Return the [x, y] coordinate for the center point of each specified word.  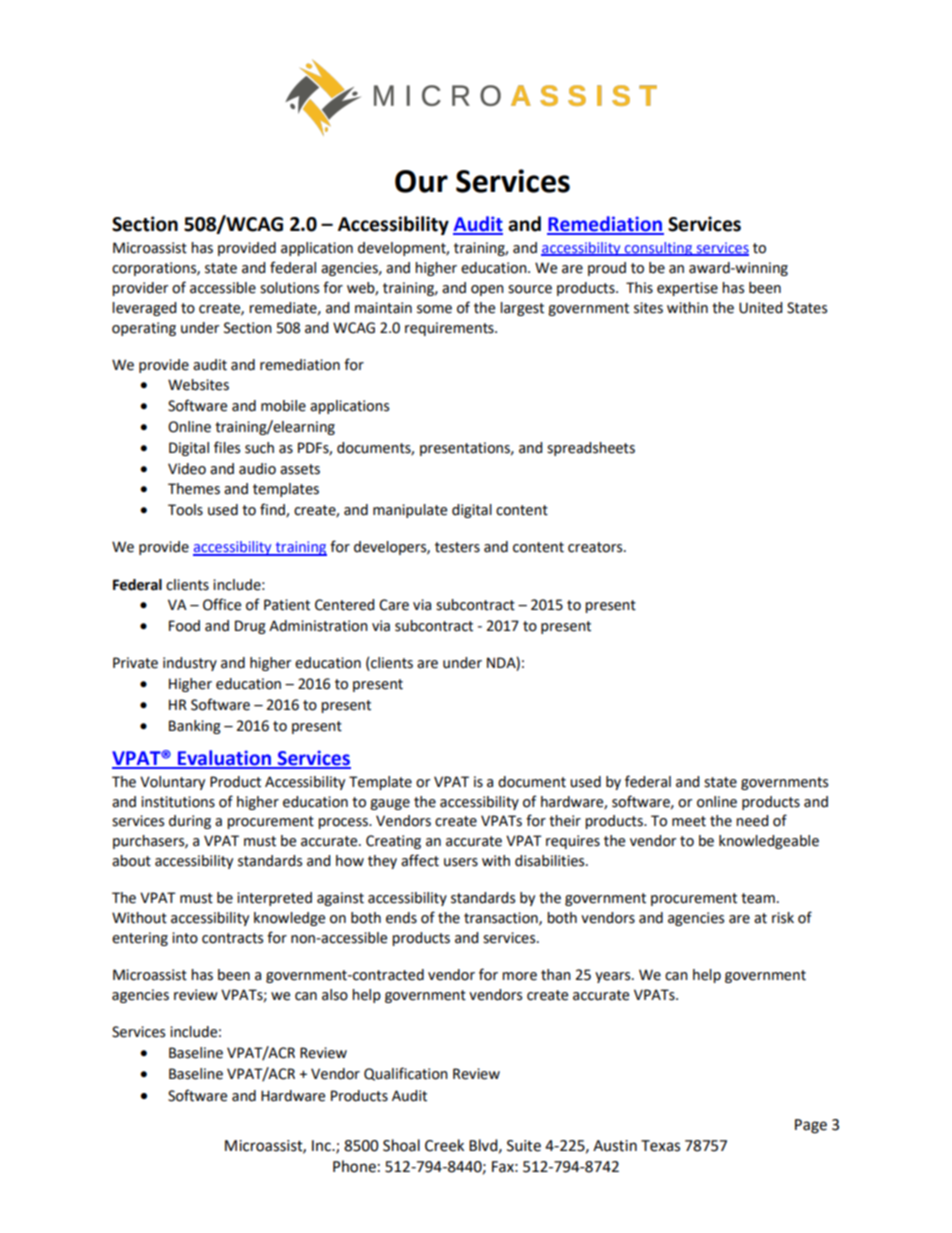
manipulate [410, 511]
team [758, 898]
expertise [687, 289]
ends [401, 918]
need [752, 821]
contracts [232, 938]
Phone [354, 1166]
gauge [390, 804]
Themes [194, 489]
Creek [444, 1145]
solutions [289, 288]
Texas [660, 1146]
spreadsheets [591, 449]
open [487, 290]
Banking [195, 727]
